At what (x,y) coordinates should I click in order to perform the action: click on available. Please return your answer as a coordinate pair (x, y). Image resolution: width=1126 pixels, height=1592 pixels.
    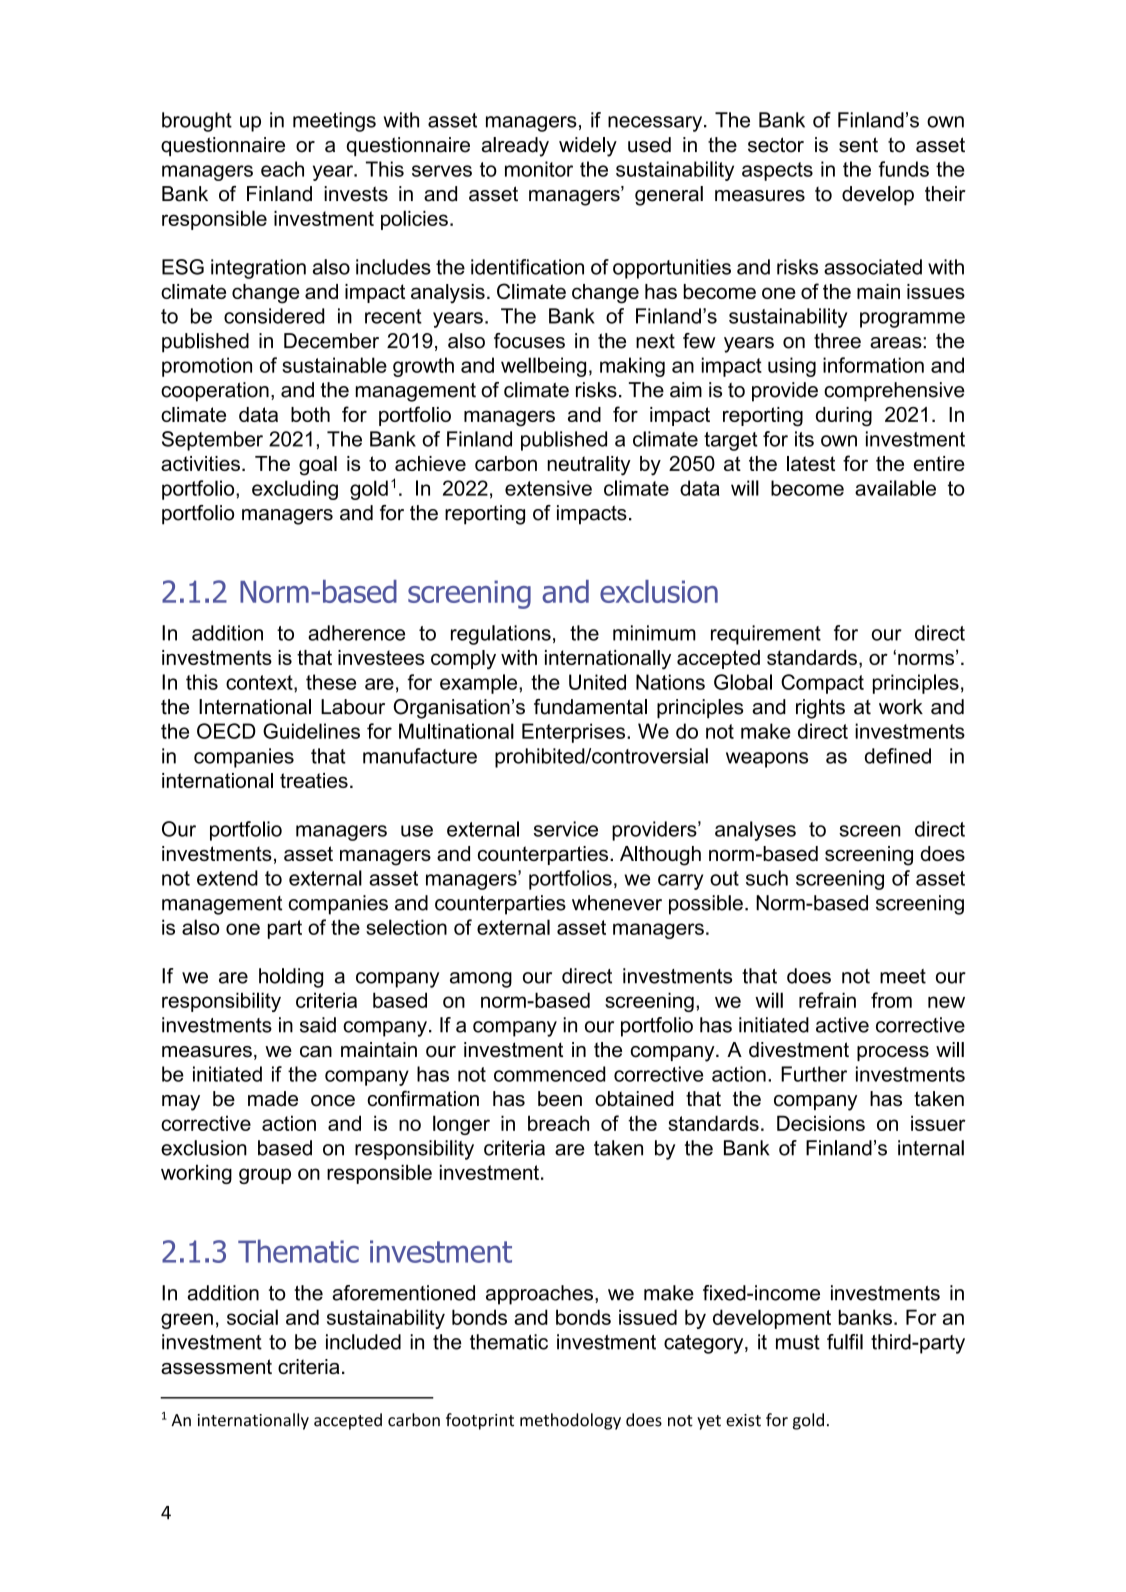
    Looking at the image, I should click on (895, 488).
